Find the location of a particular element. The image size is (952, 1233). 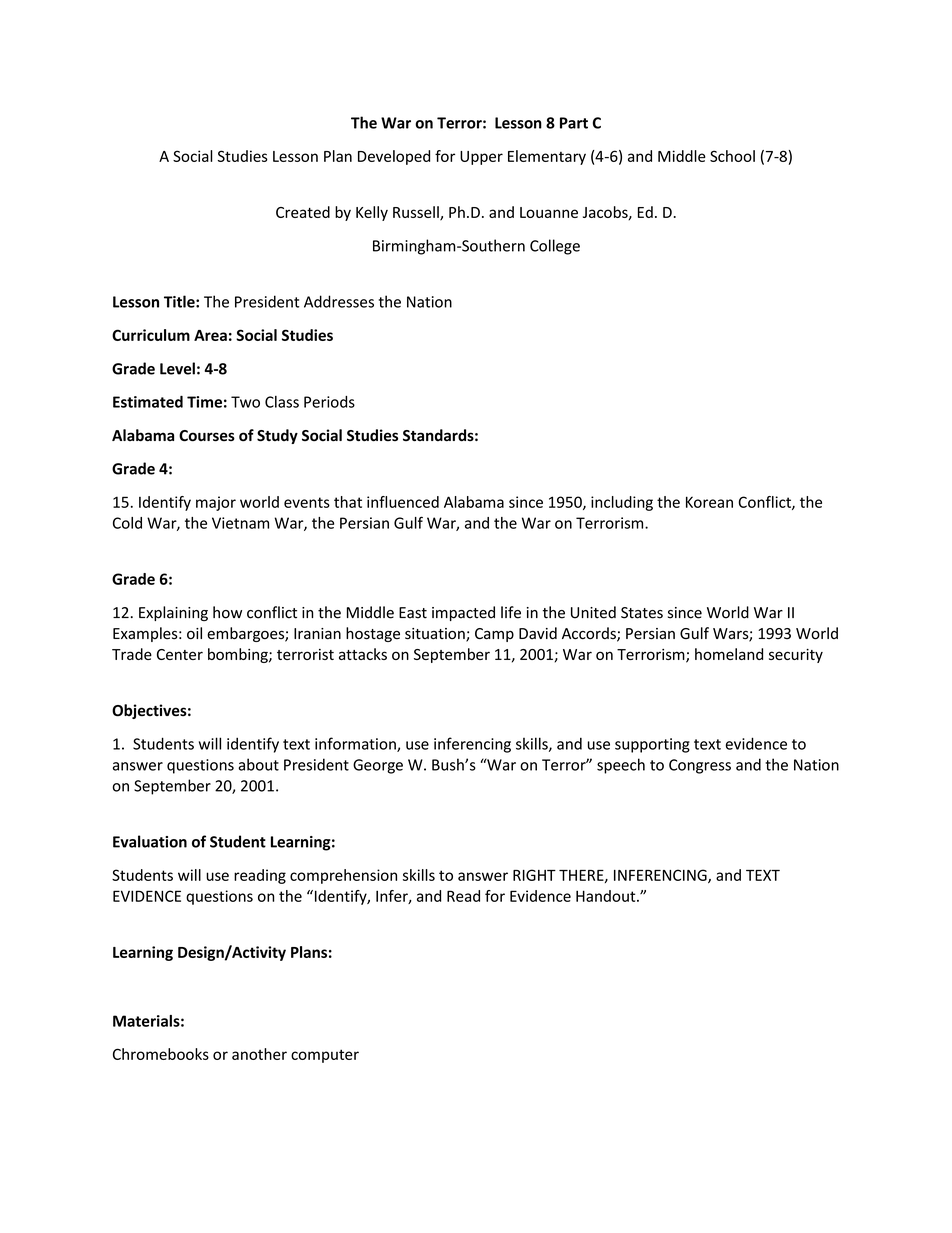

George is located at coordinates (378, 766).
